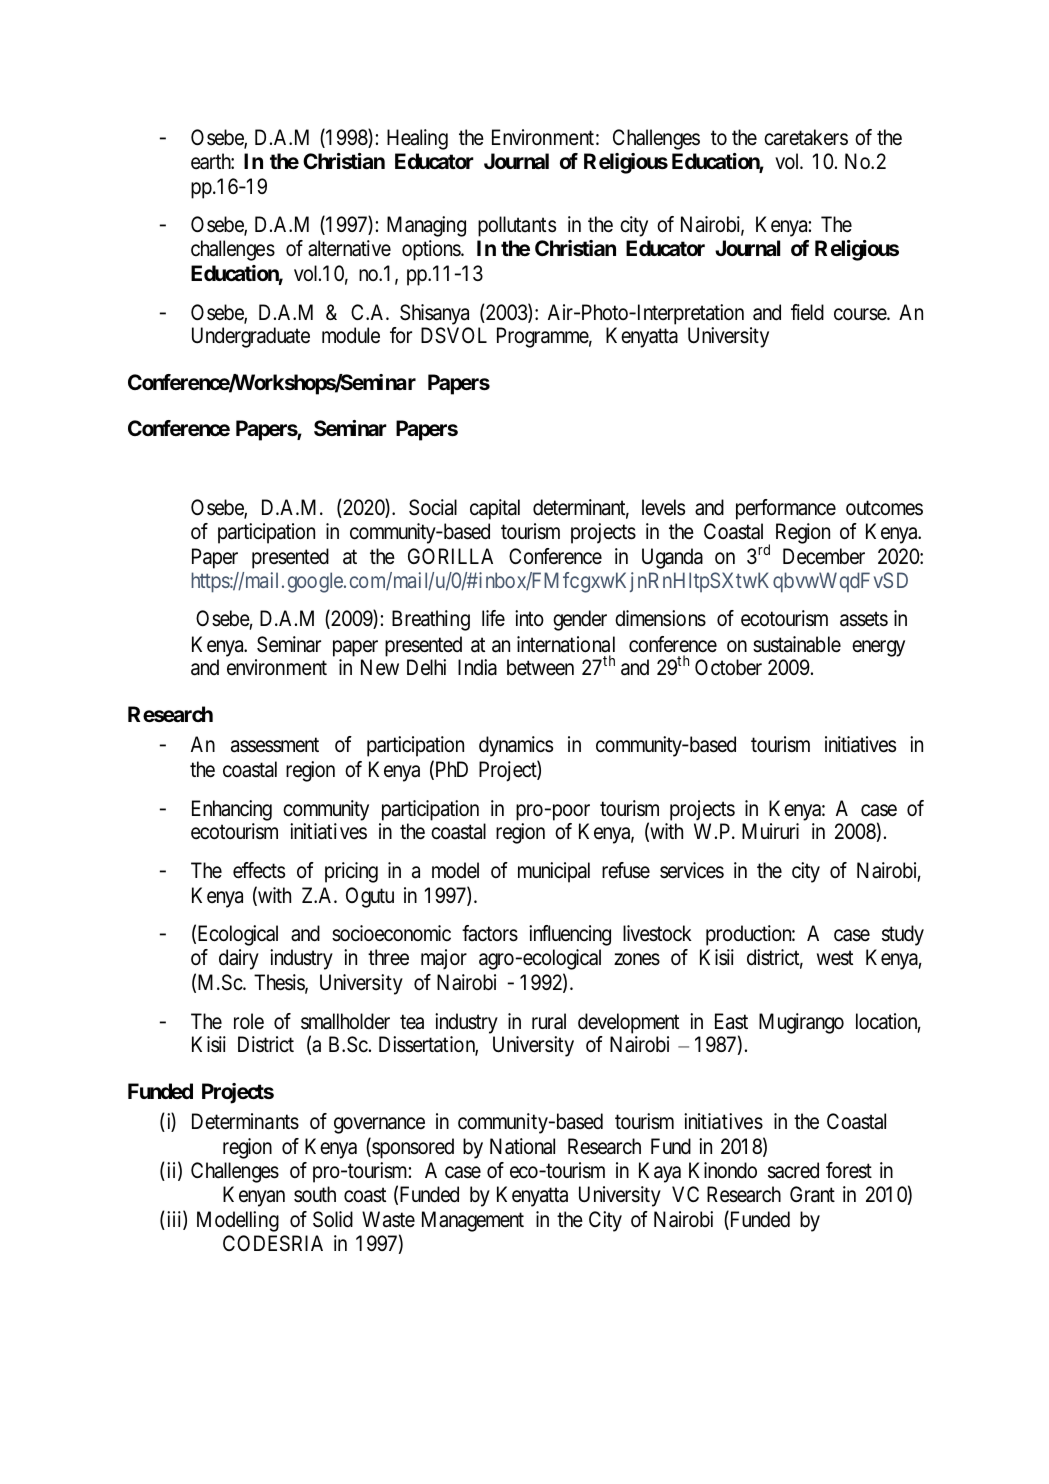 The image size is (1049, 1484). What do you see at coordinates (835, 958) in the document?
I see `west` at bounding box center [835, 958].
